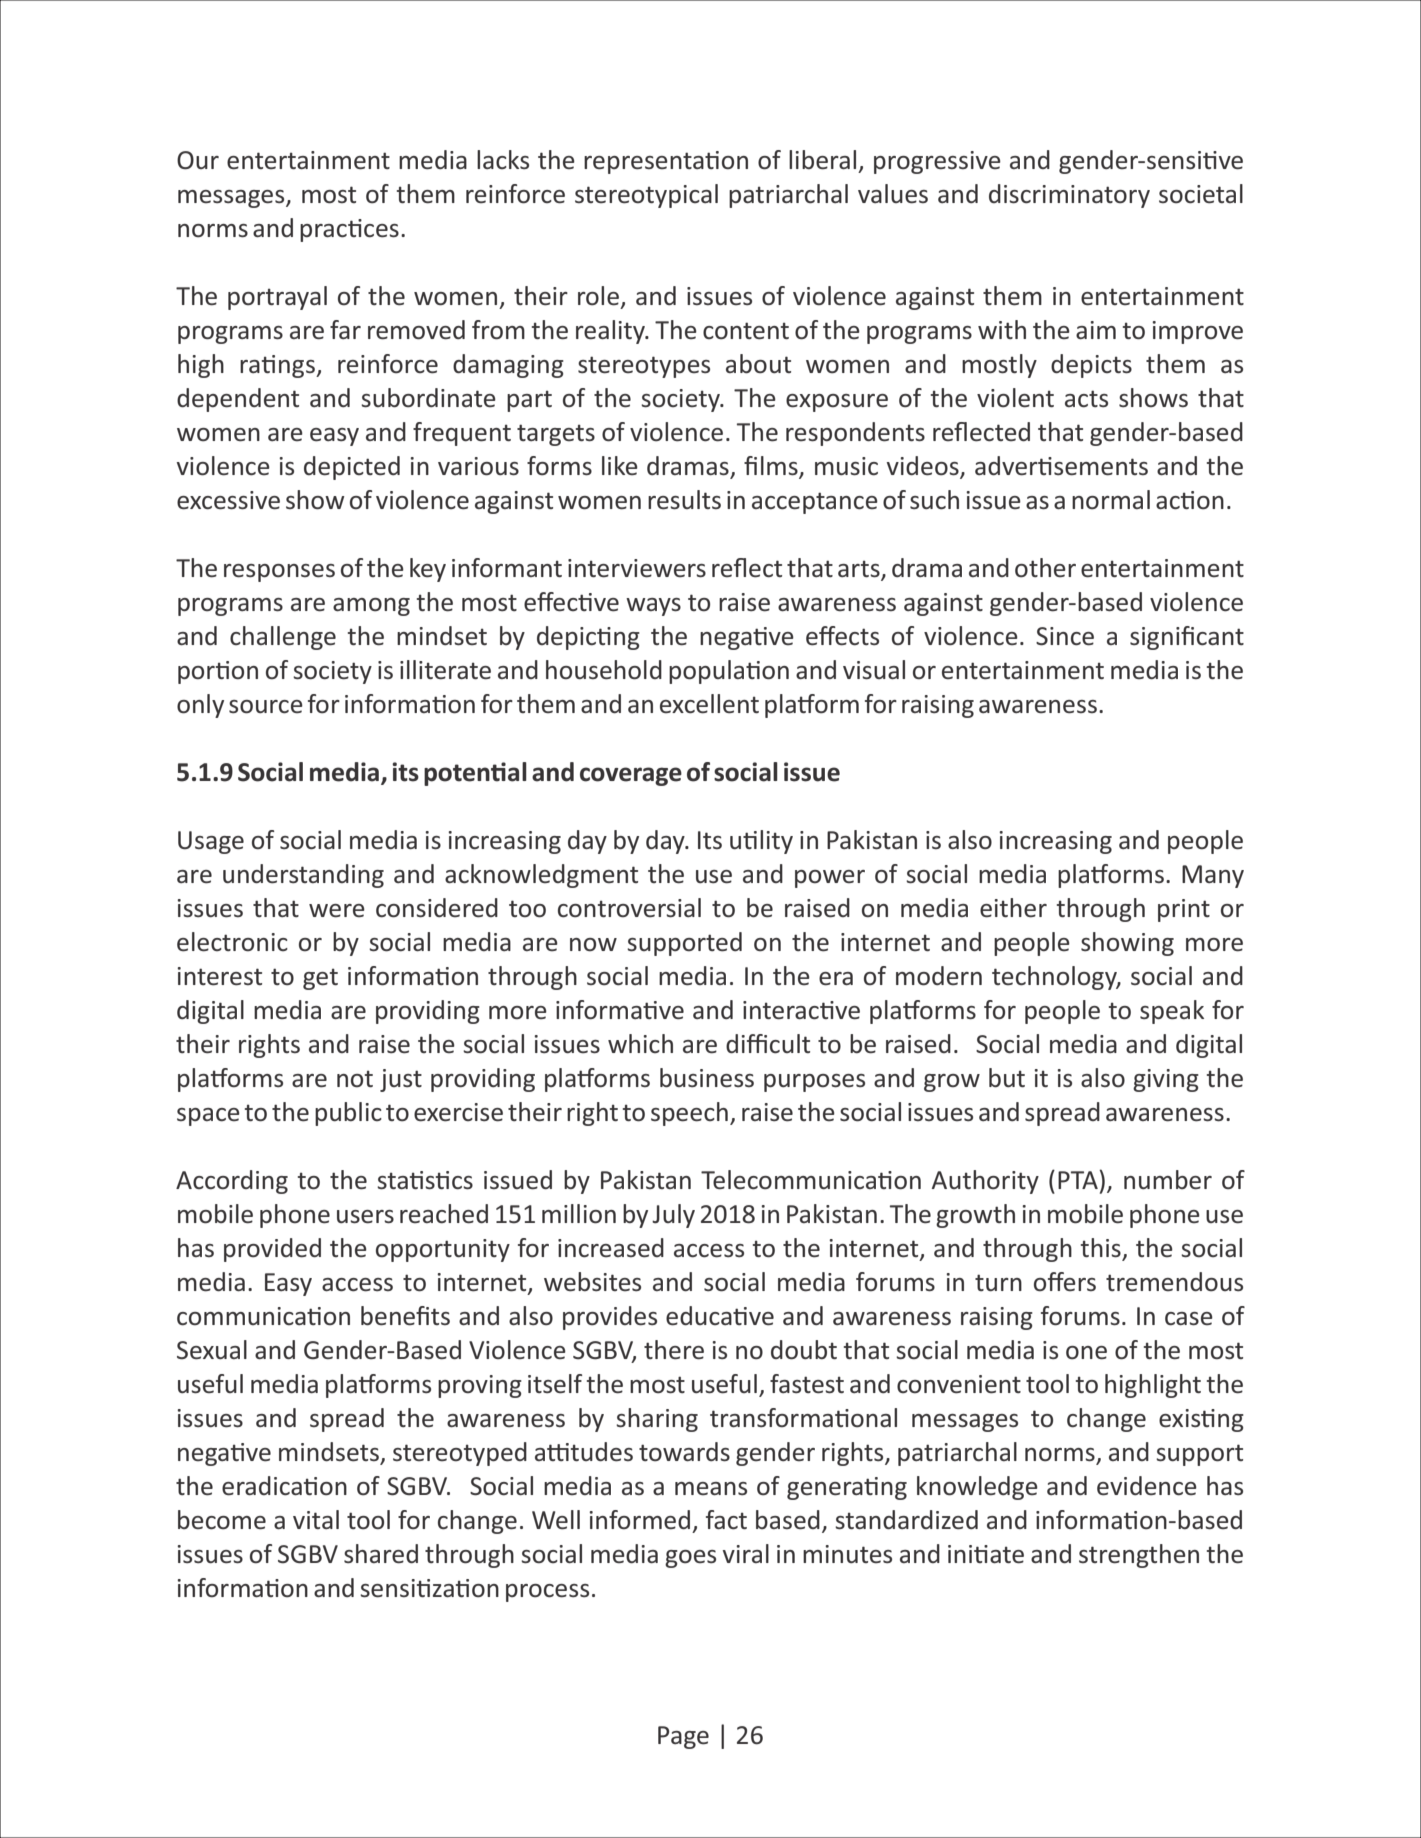 This page has width=1421, height=1838. I want to click on discriminatory, so click(1069, 196).
